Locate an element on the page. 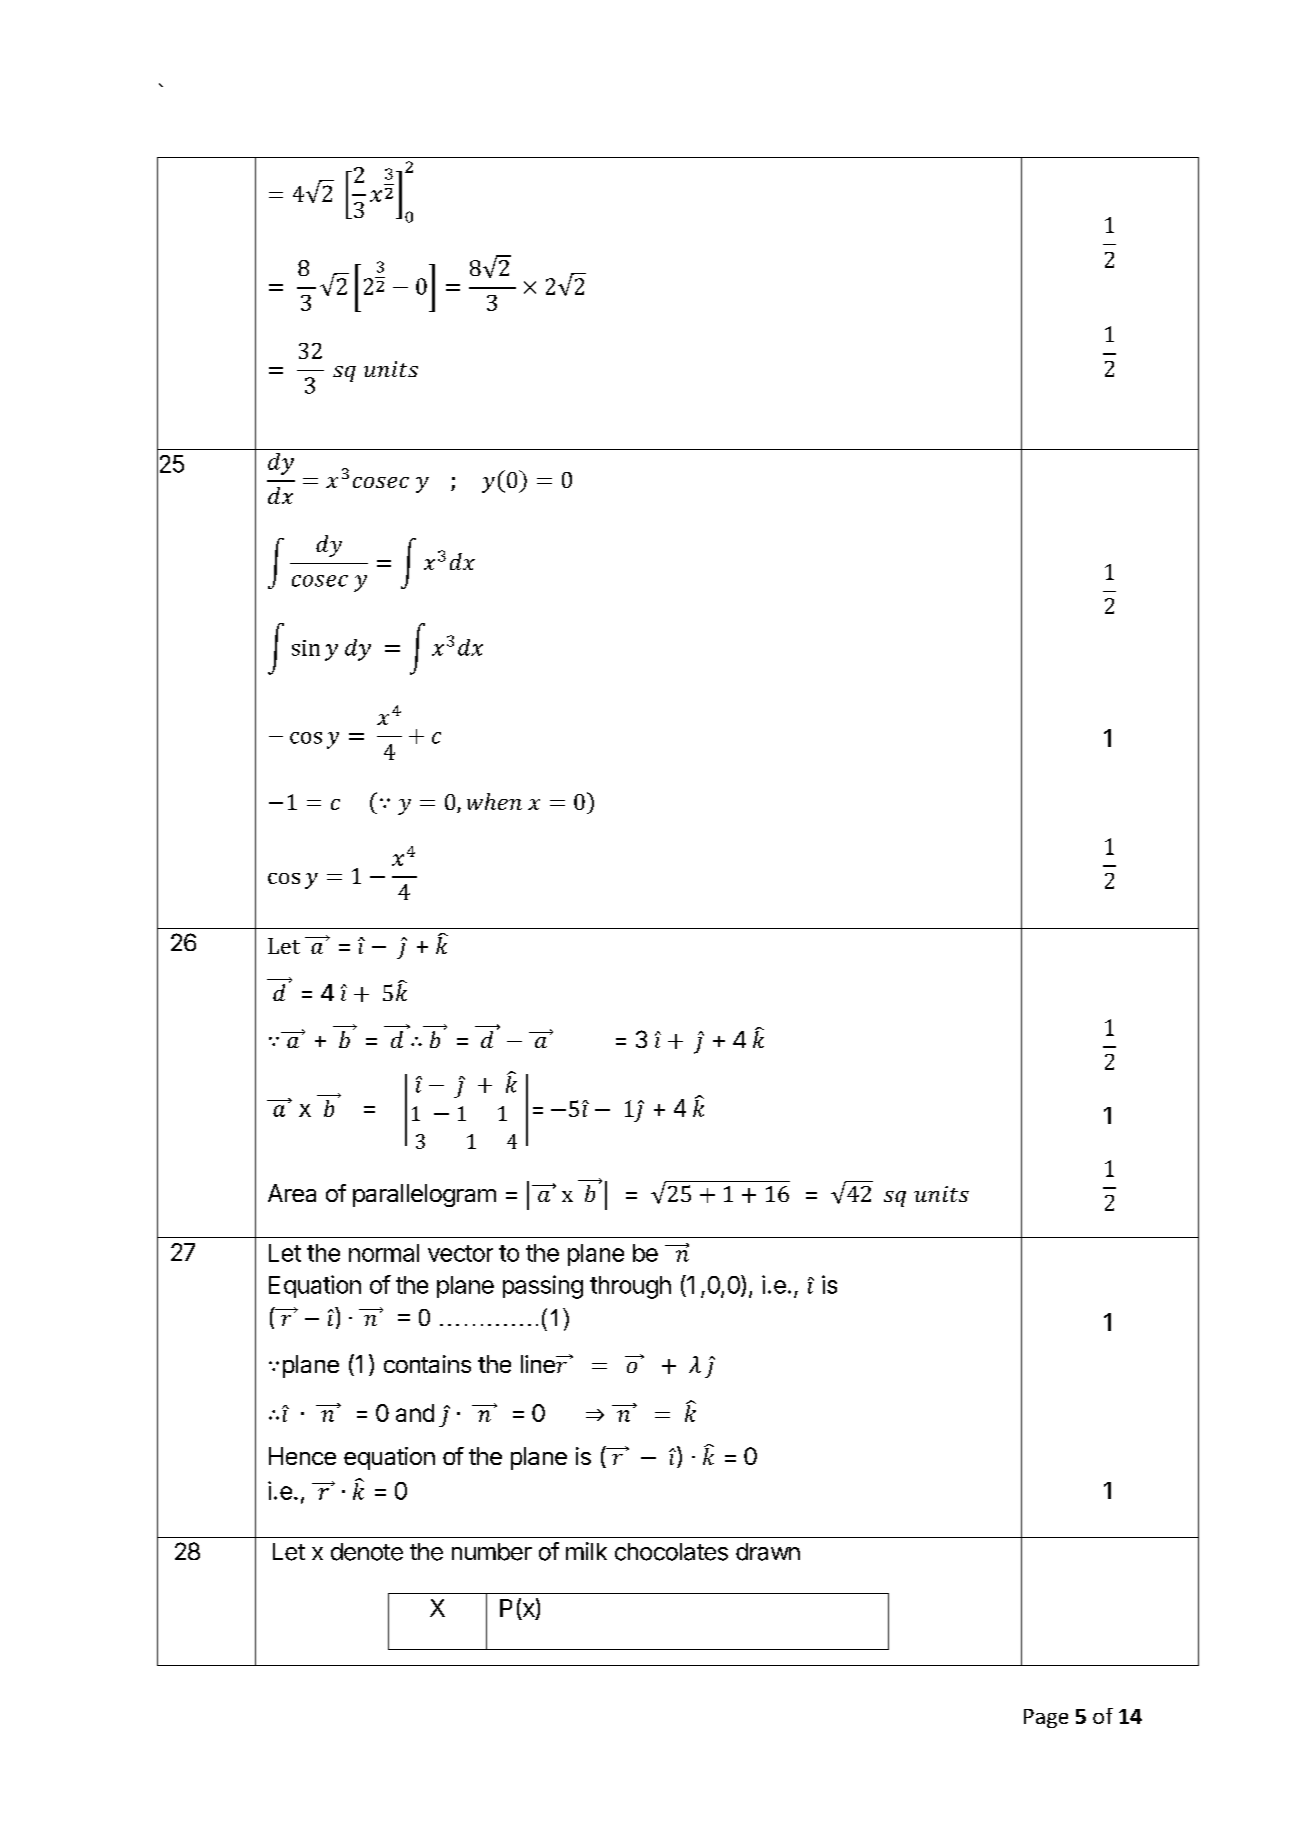  milk is located at coordinates (586, 1551).
